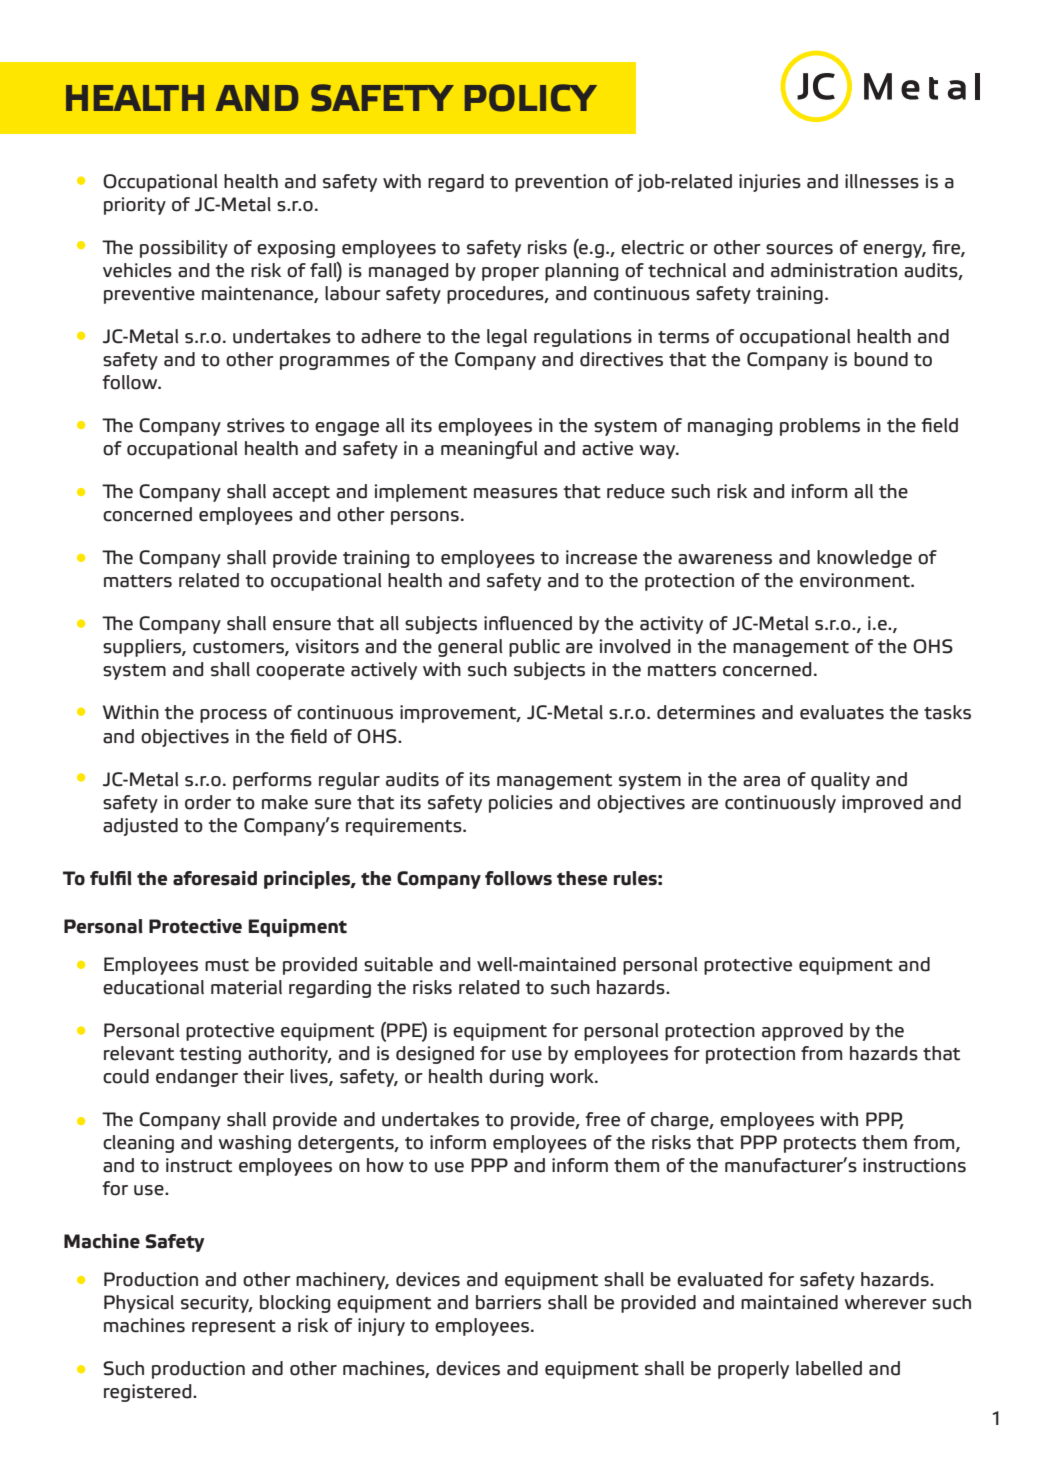 This document has height=1474, width=1042. I want to click on POLICY, so click(531, 98).
